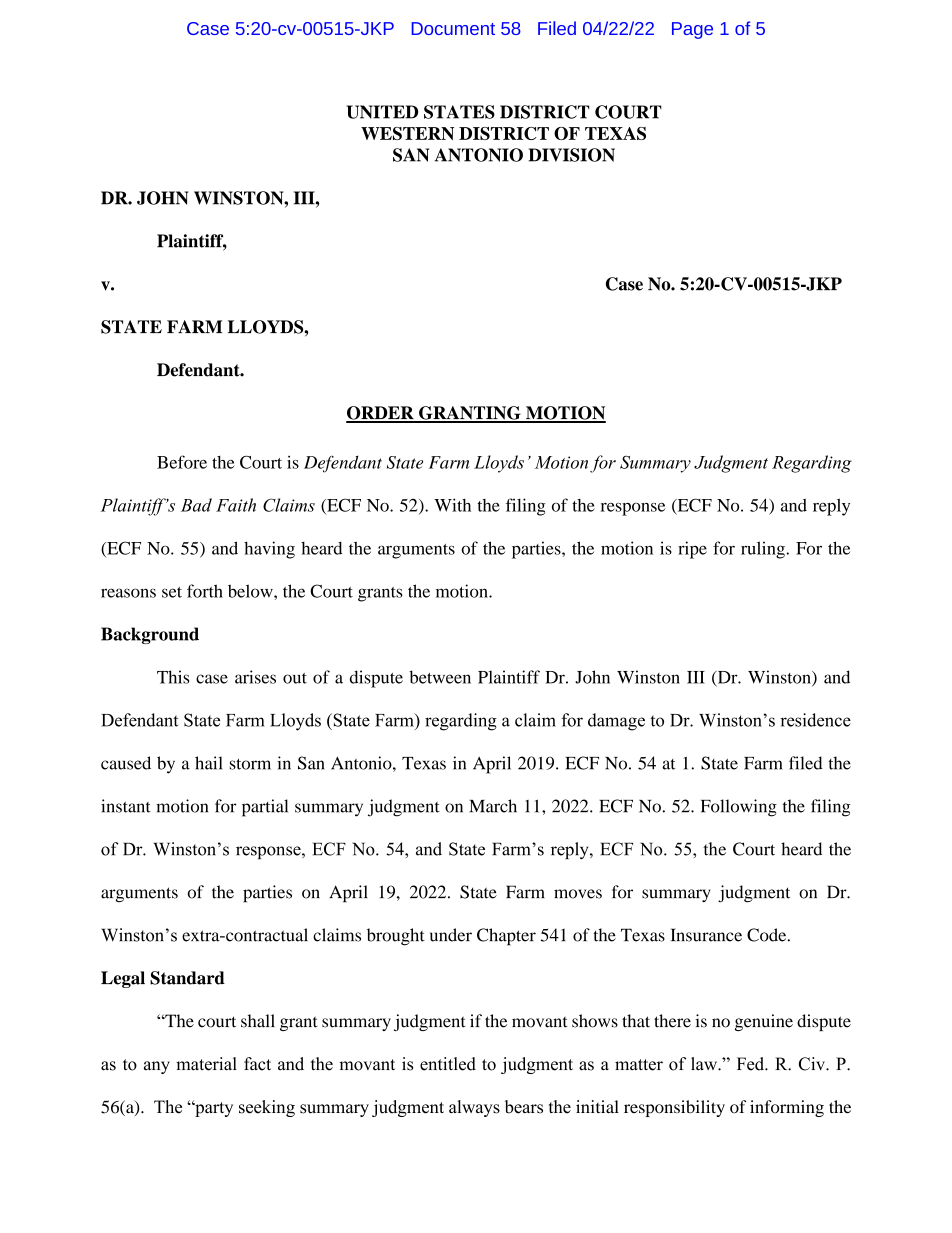  I want to click on Document, so click(453, 28).
